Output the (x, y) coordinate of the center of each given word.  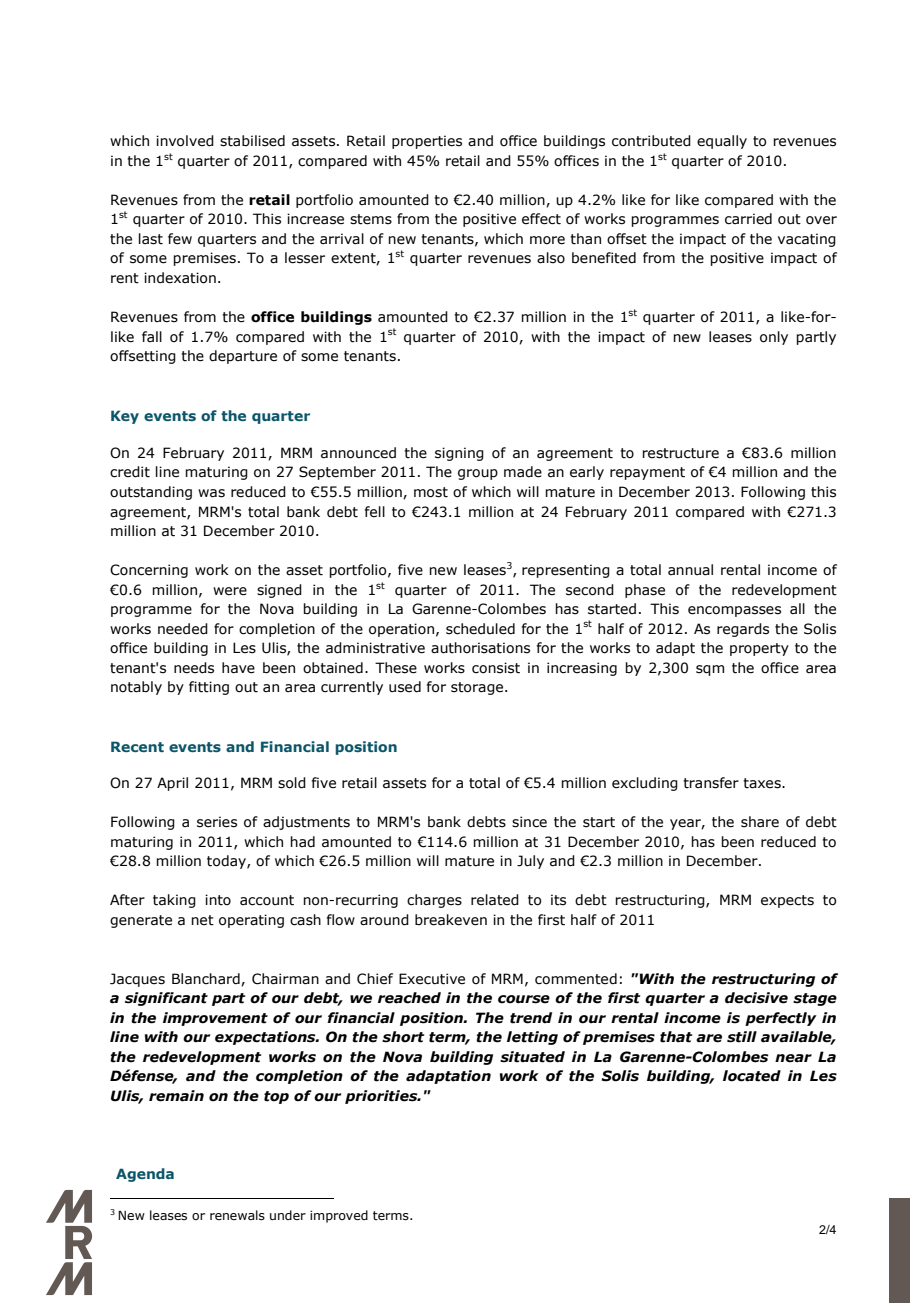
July (530, 862)
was (211, 493)
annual (690, 570)
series (217, 822)
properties (427, 142)
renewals (237, 1215)
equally (722, 142)
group (478, 474)
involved (185, 141)
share (760, 822)
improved (339, 1216)
